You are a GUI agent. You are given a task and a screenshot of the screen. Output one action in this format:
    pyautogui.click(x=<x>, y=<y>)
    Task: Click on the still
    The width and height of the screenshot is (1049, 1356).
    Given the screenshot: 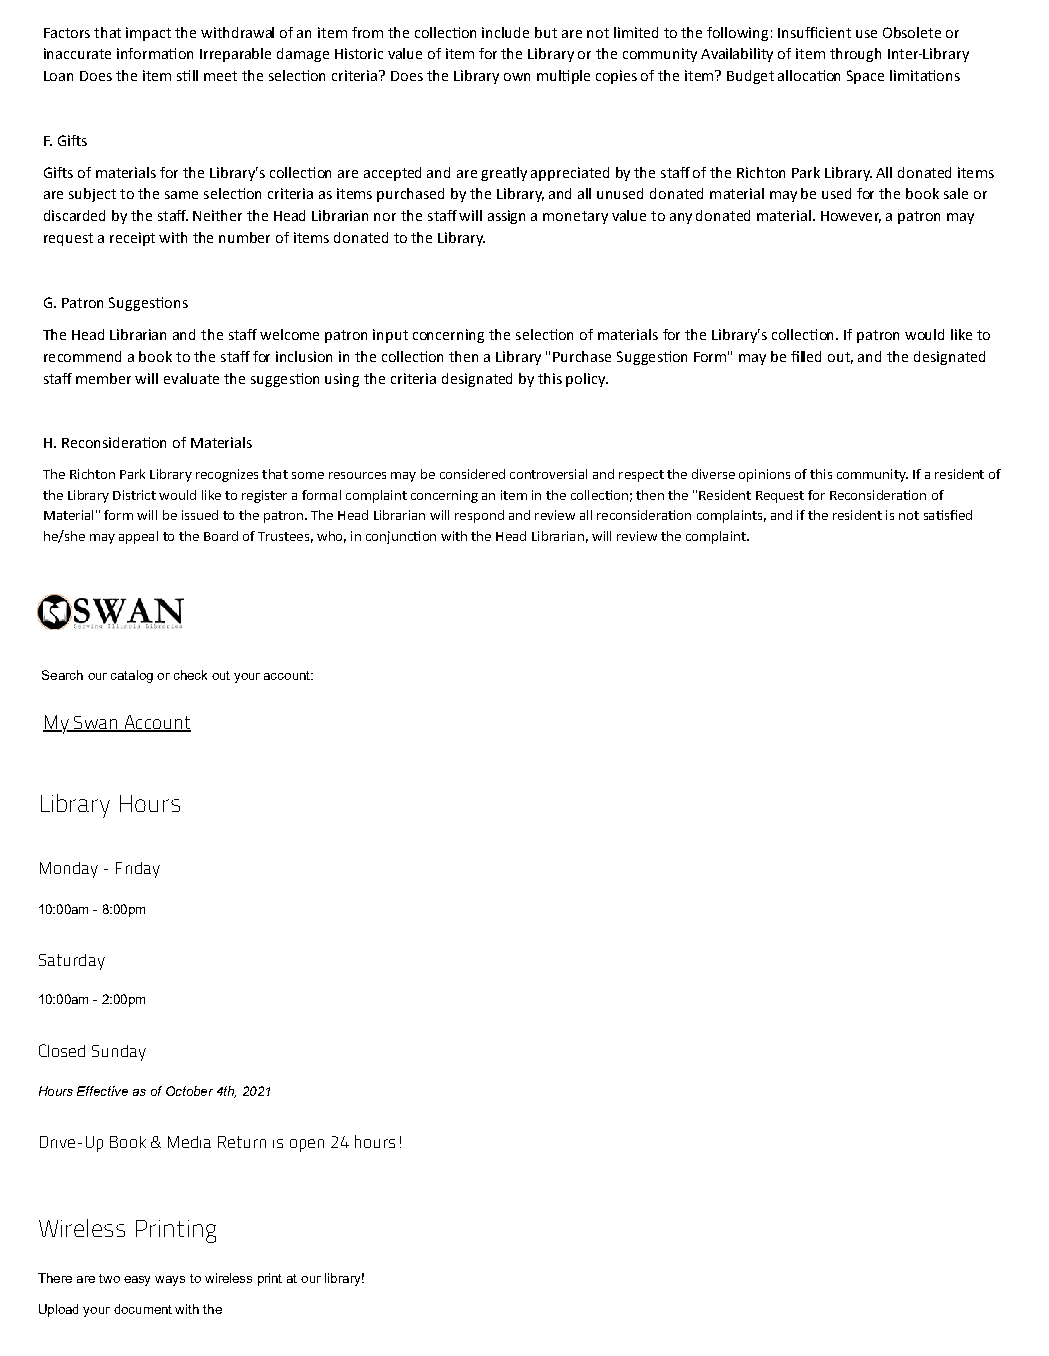 What is the action you would take?
    pyautogui.click(x=187, y=75)
